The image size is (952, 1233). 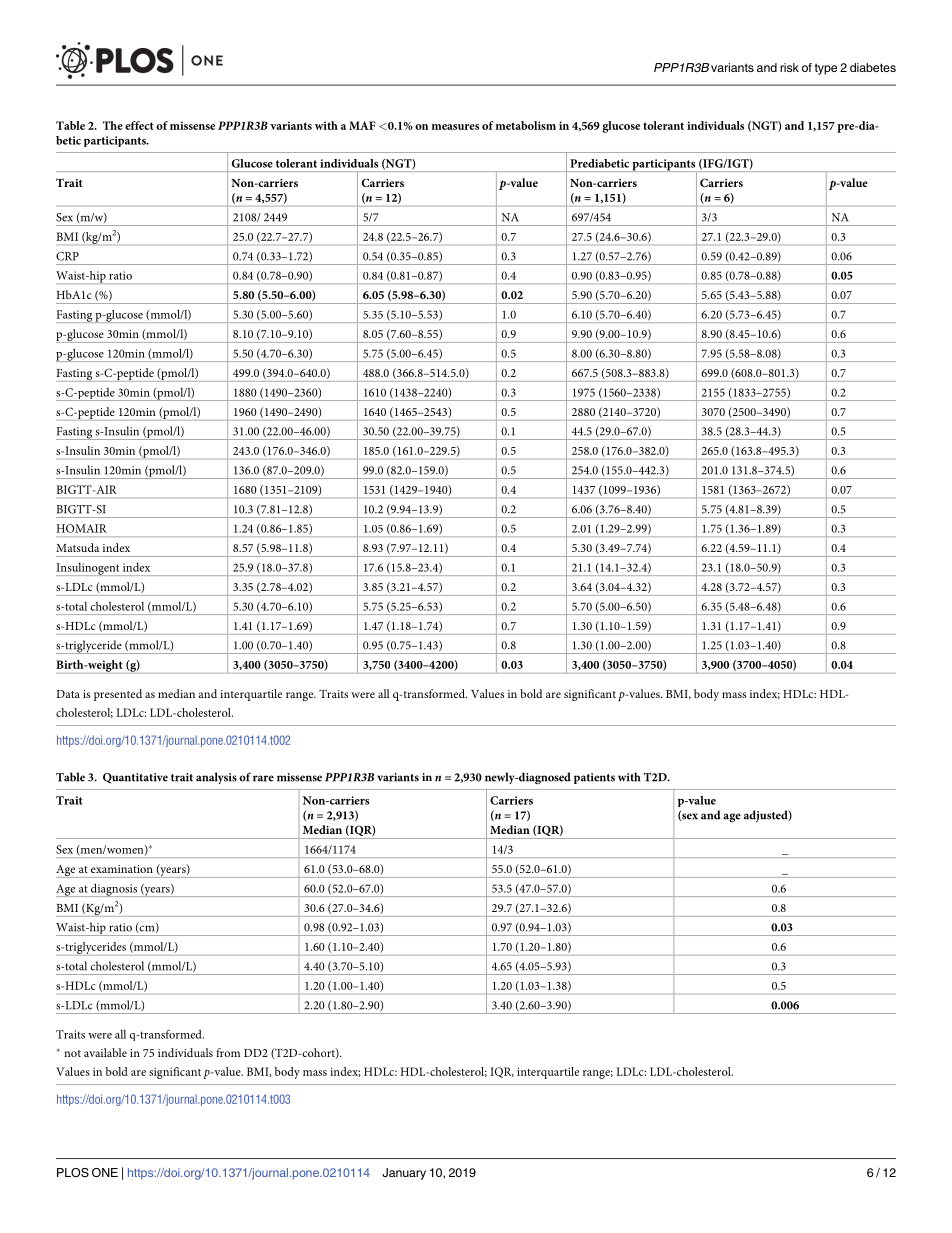 I want to click on January, so click(x=404, y=1174).
